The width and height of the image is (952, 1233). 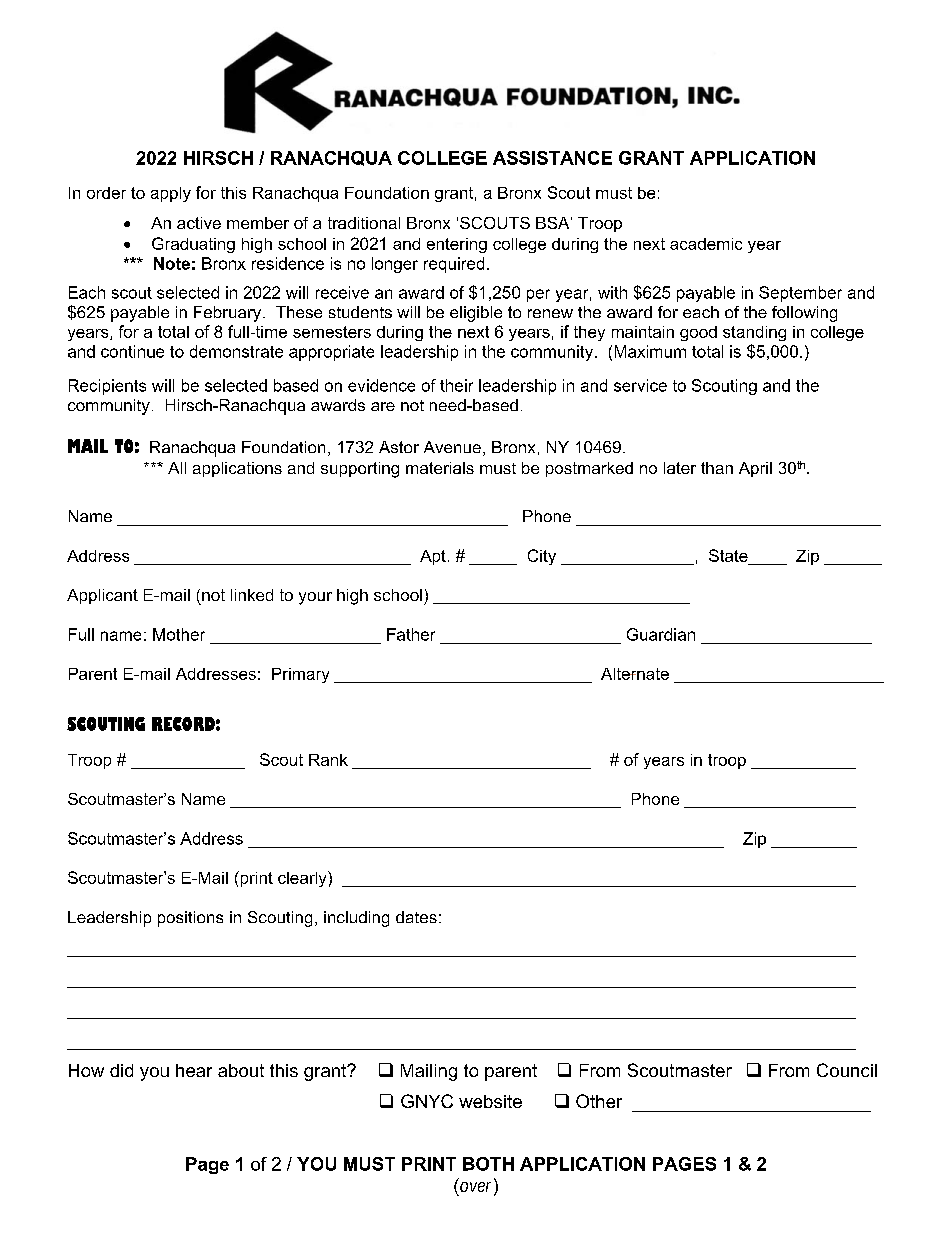 What do you see at coordinates (300, 675) in the image?
I see `Primary` at bounding box center [300, 675].
